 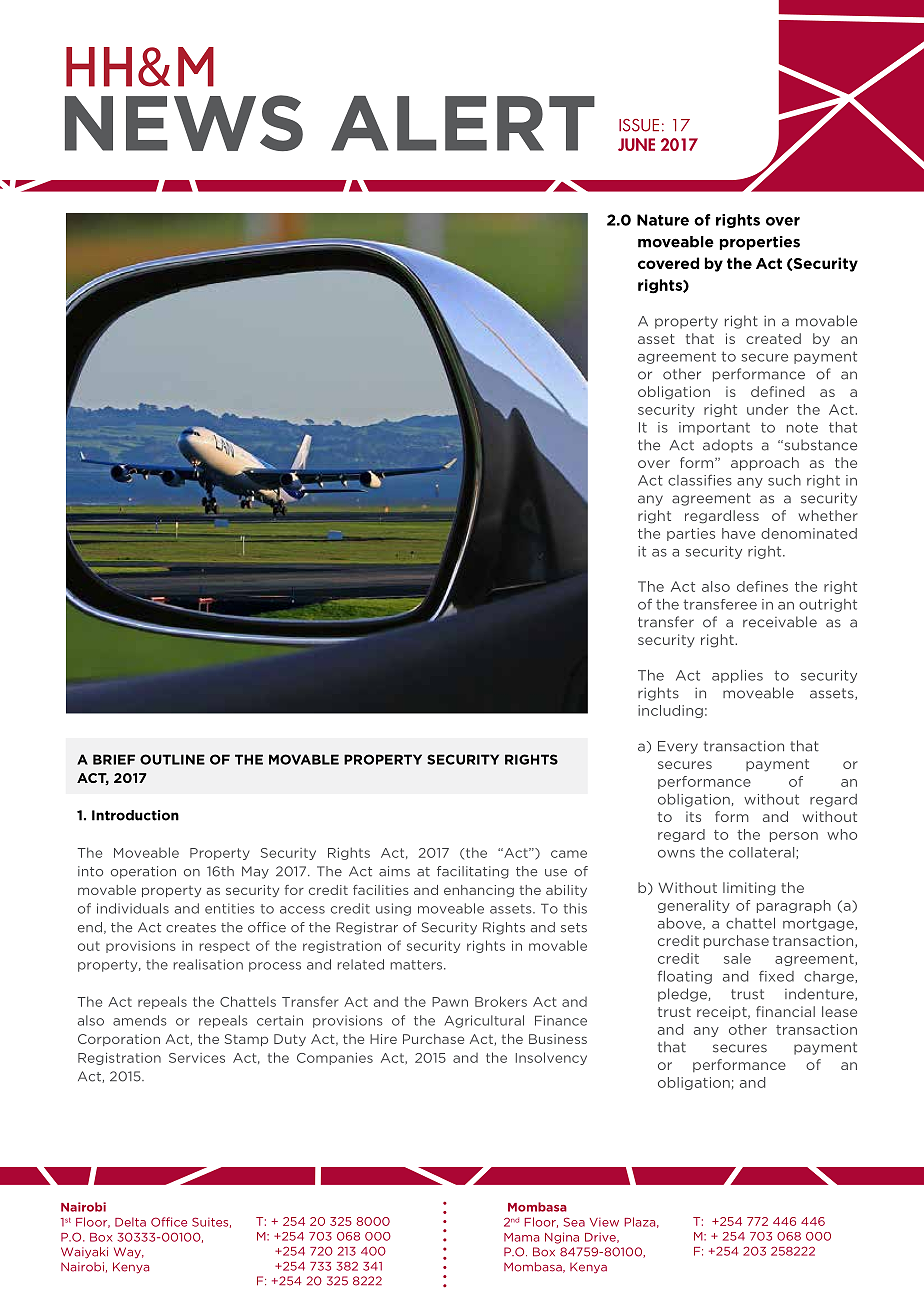 I want to click on creates, so click(x=191, y=928).
